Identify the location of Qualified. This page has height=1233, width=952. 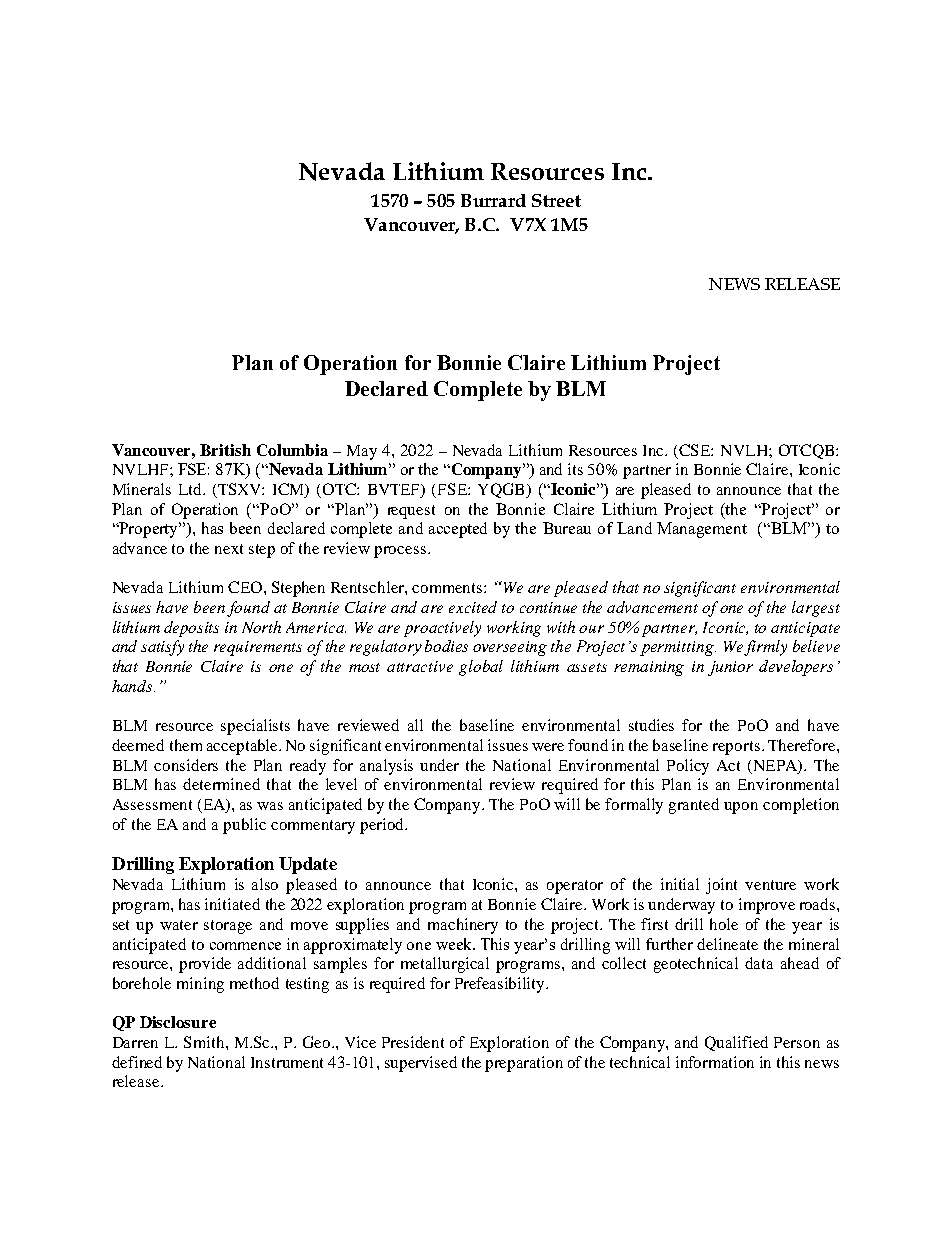
(736, 1043).
